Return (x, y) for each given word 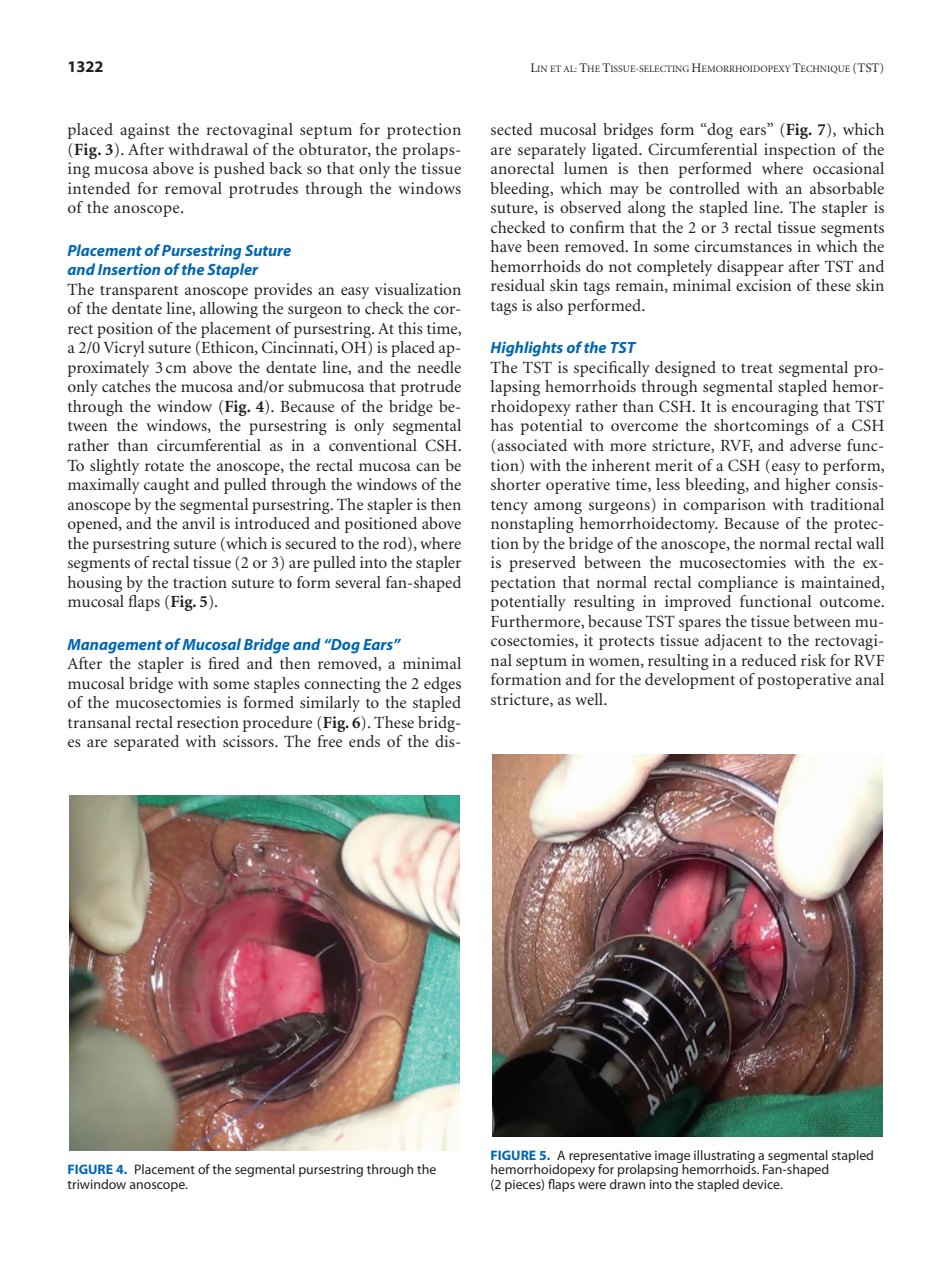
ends (364, 741)
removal (193, 188)
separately (552, 151)
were (592, 1185)
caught (167, 486)
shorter (516, 484)
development (690, 681)
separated (146, 743)
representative (610, 1157)
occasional (848, 168)
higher (807, 486)
